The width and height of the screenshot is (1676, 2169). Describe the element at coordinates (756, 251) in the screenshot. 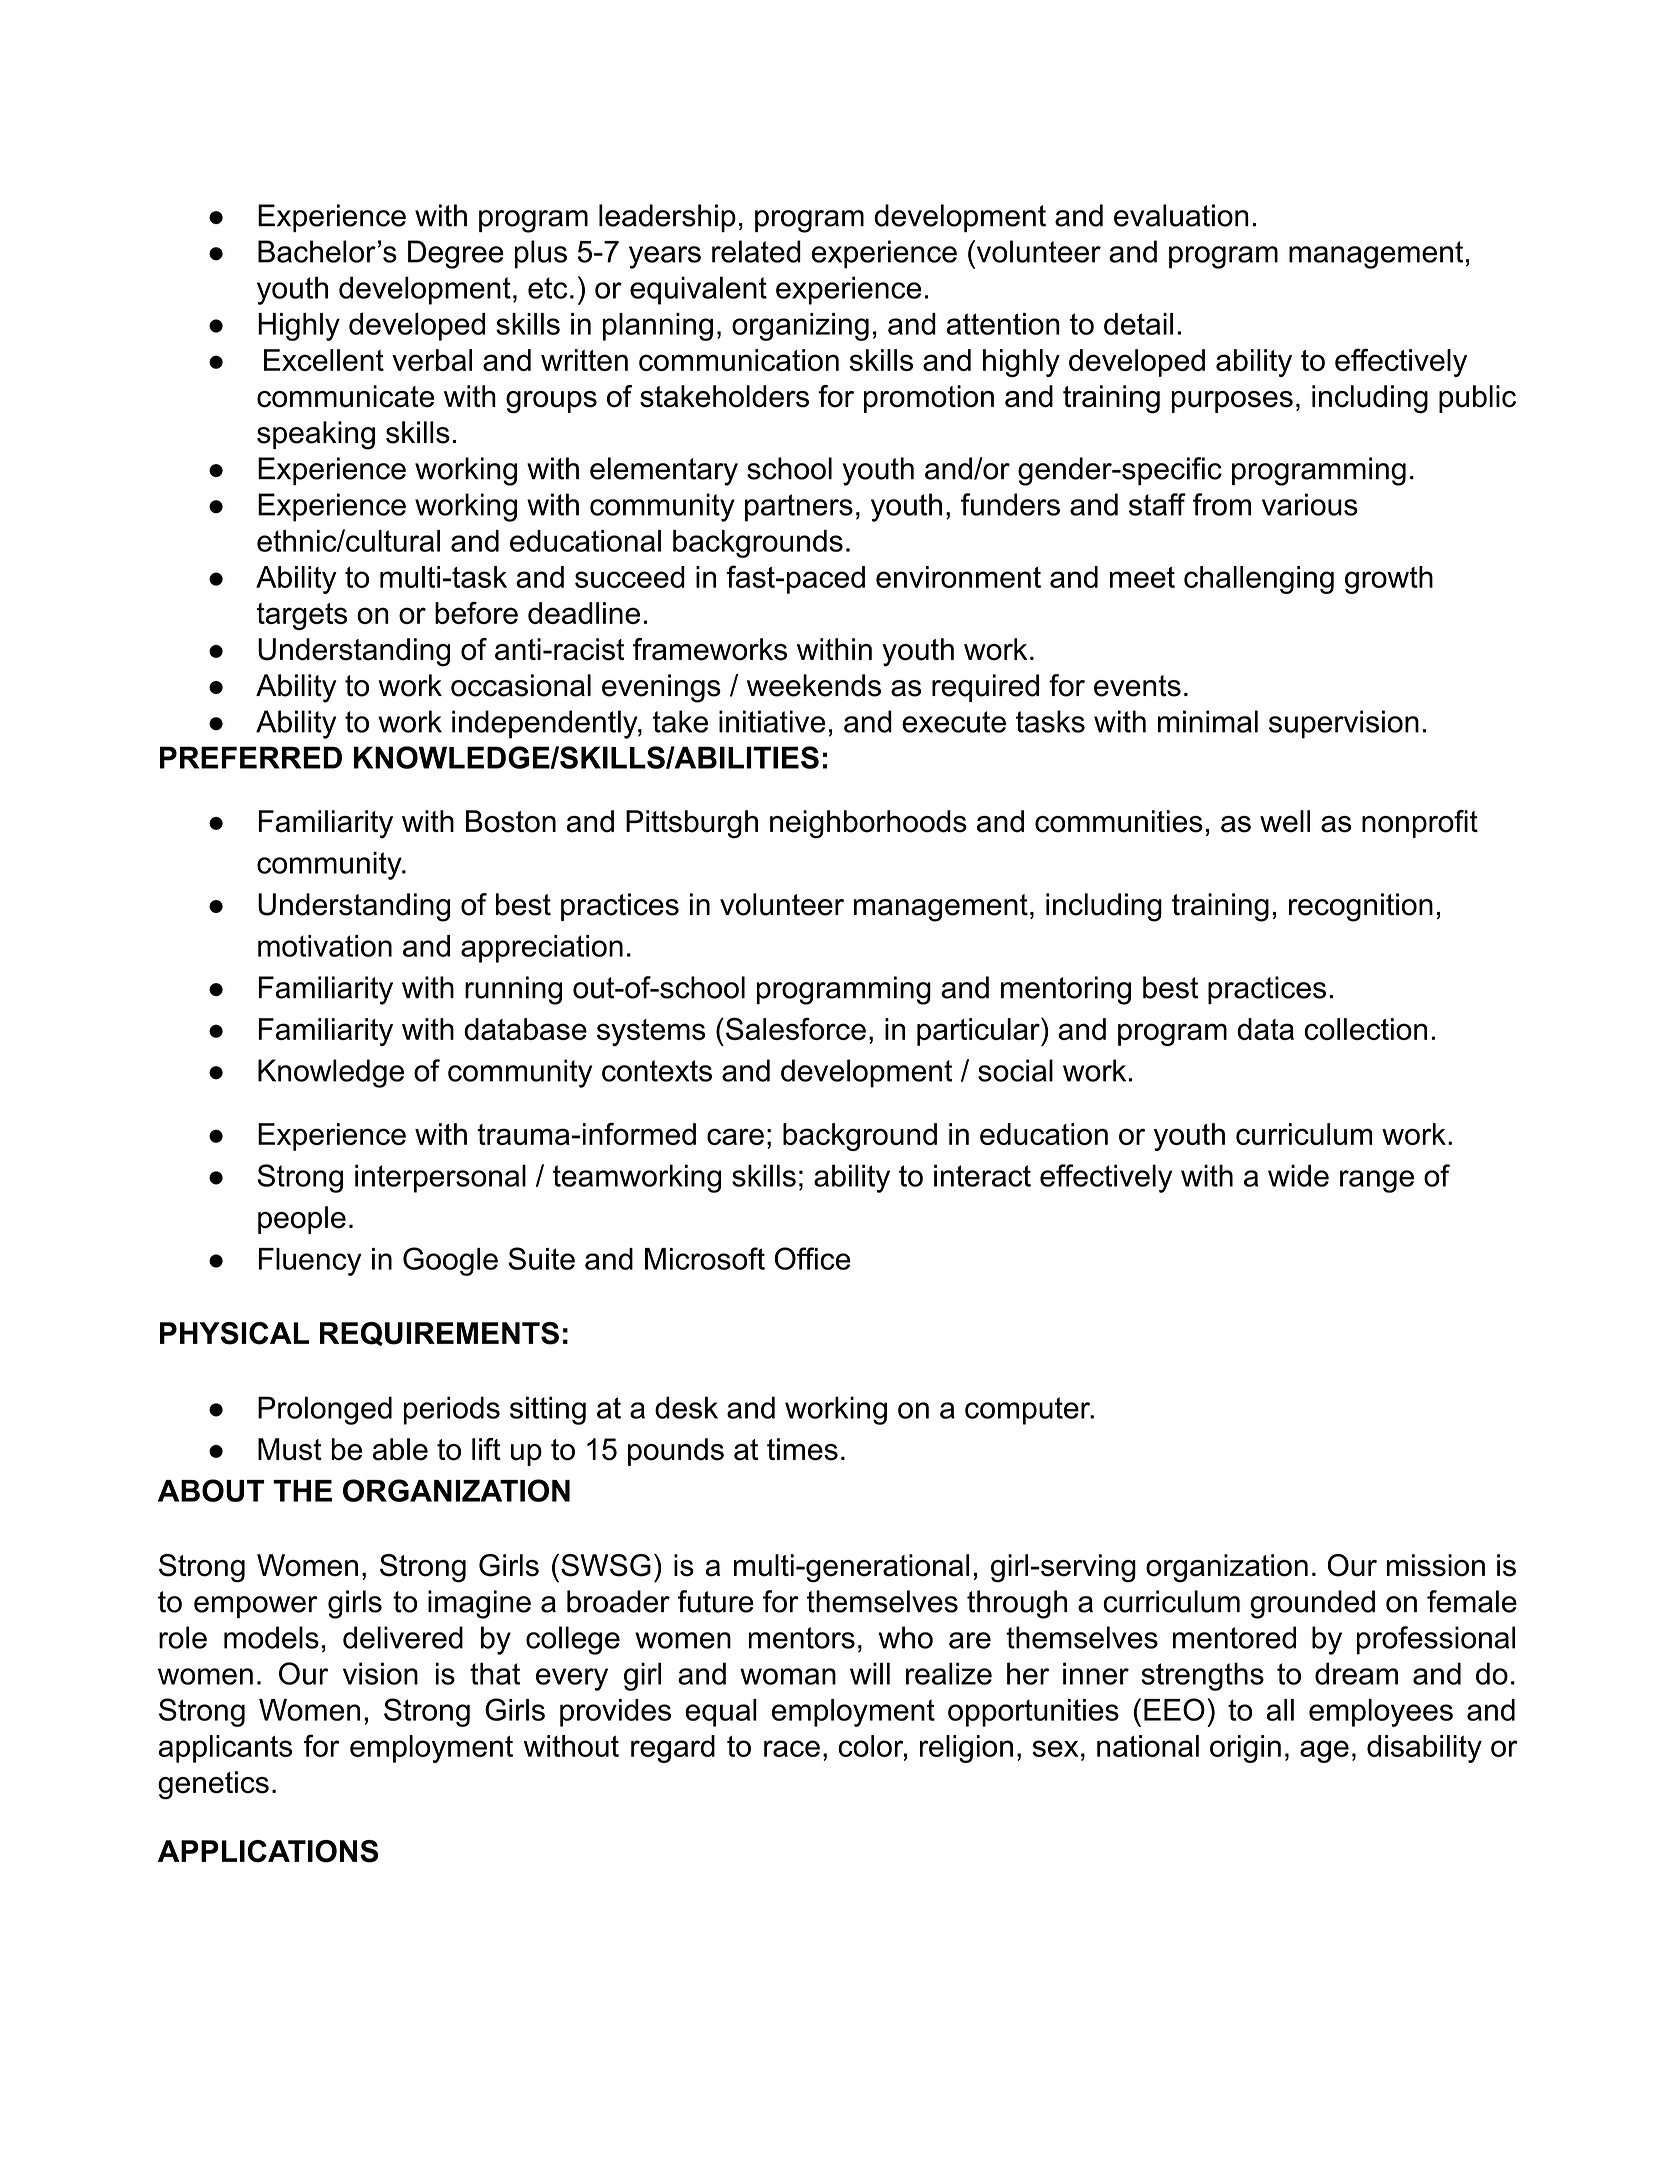

I see `related` at that location.
